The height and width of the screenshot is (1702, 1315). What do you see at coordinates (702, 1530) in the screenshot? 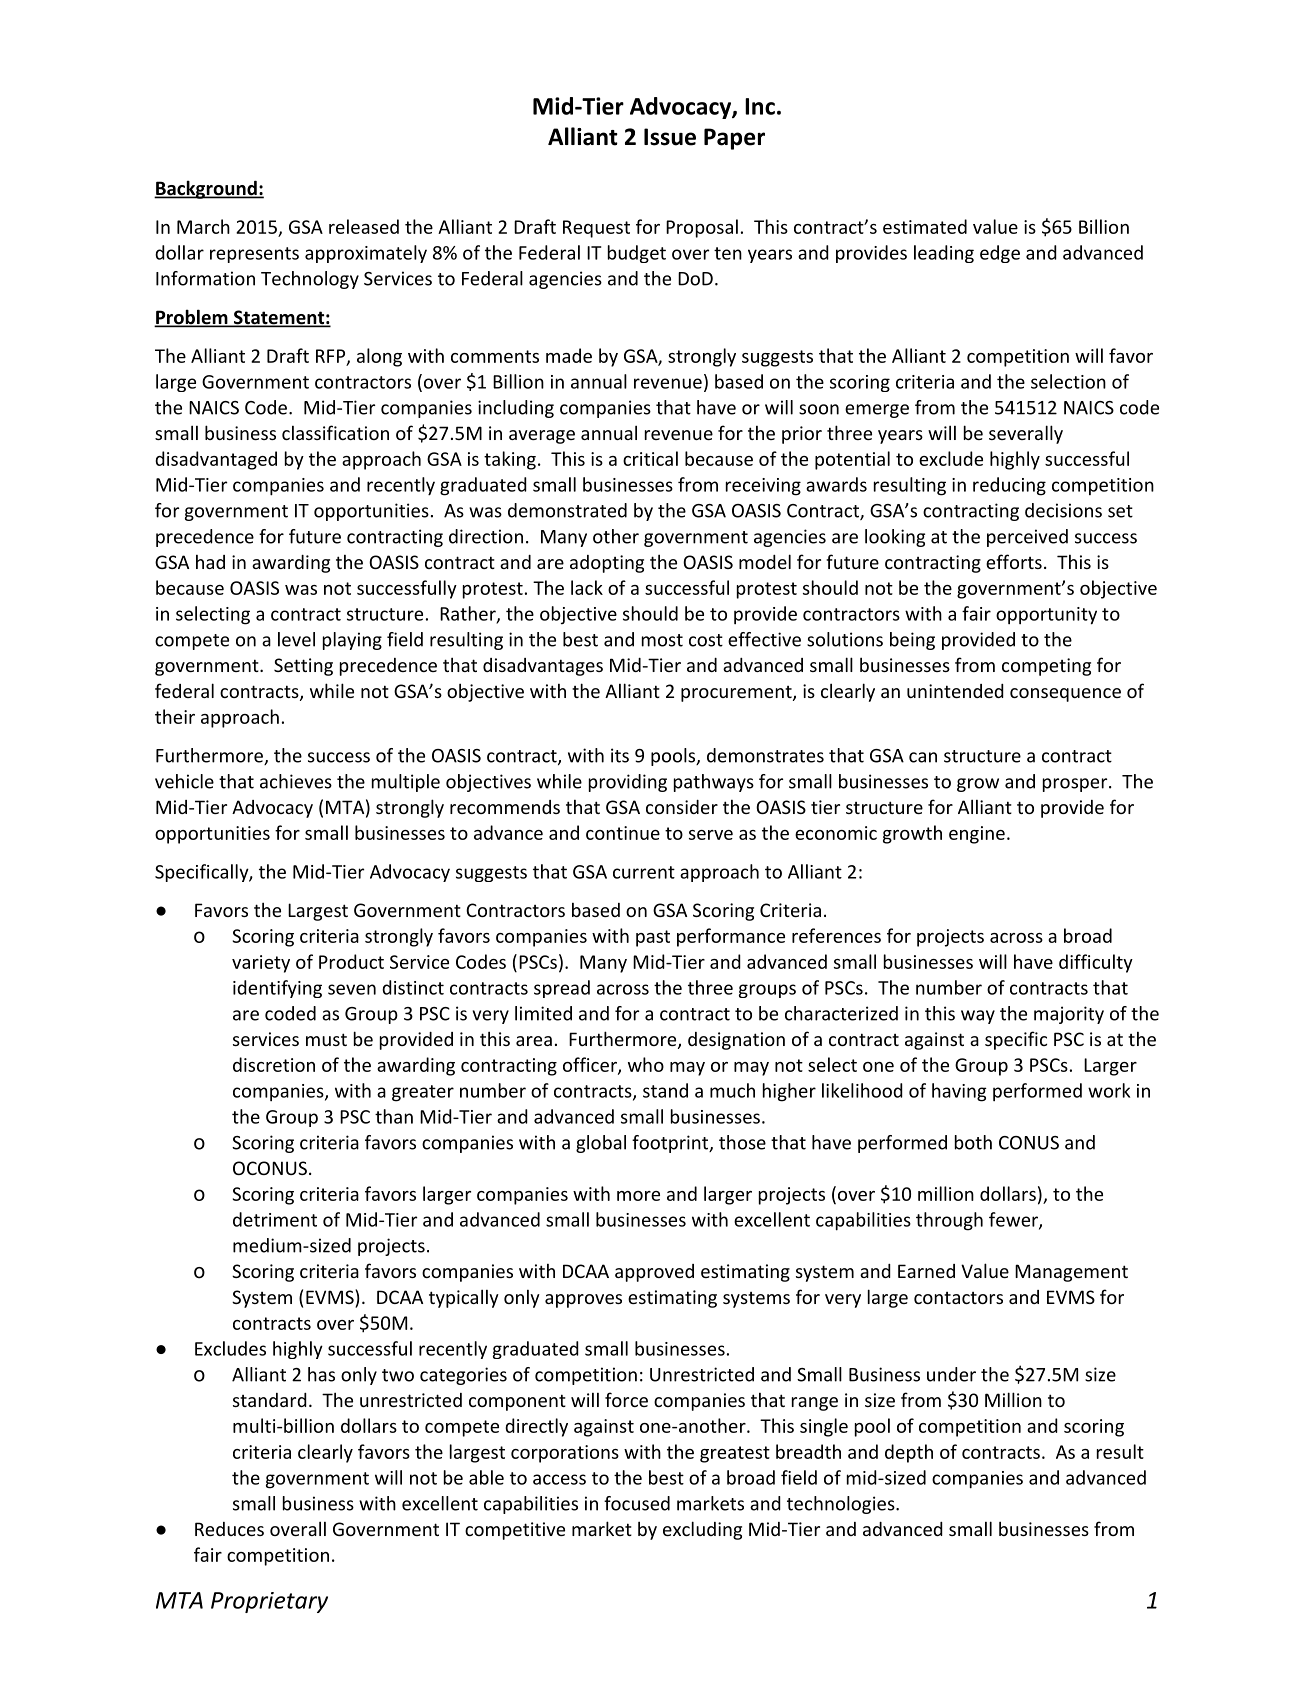
I see `excluding` at bounding box center [702, 1530].
